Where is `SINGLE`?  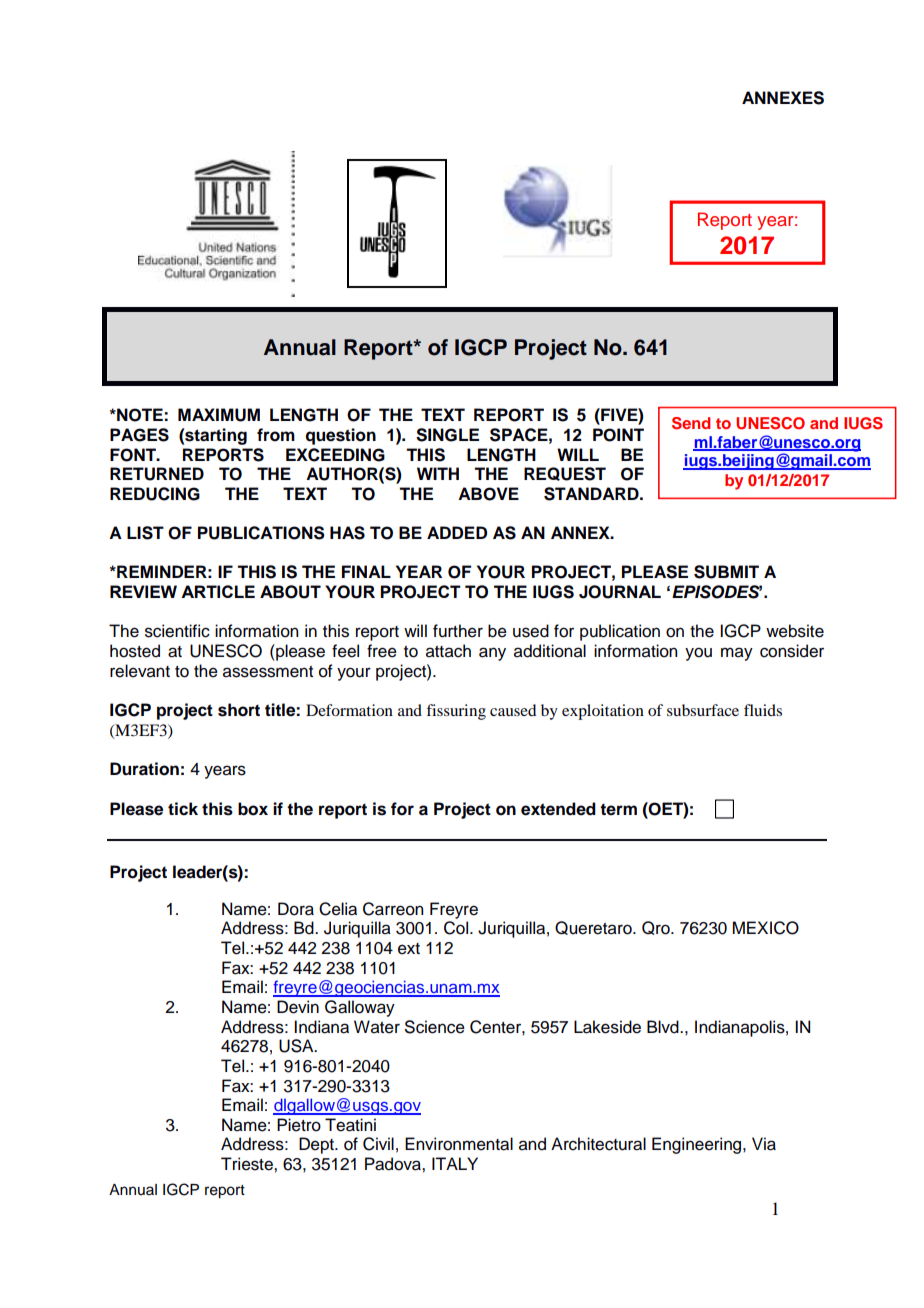
SINGLE is located at coordinates (447, 435).
